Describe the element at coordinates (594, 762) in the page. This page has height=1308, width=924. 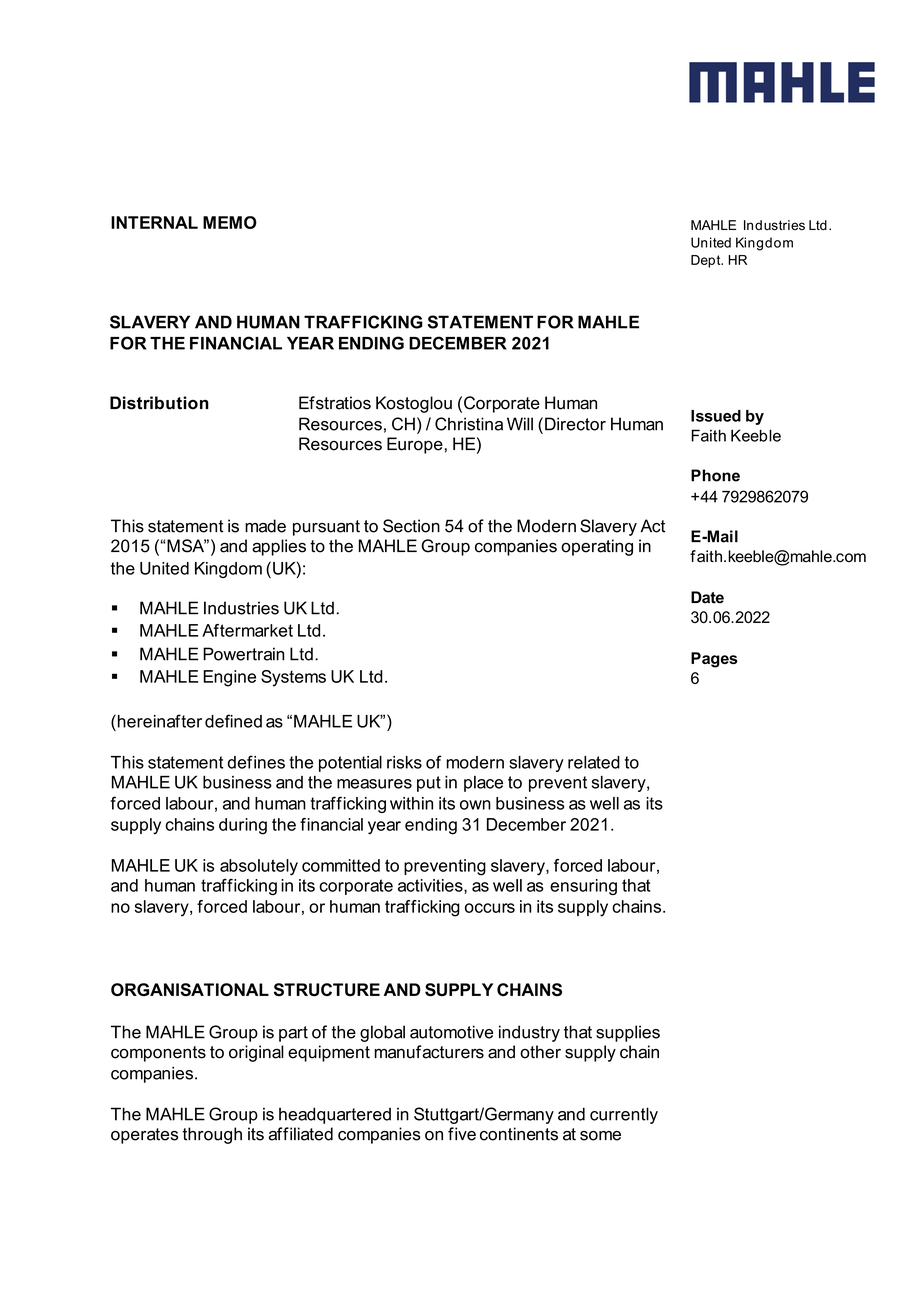
I see `related` at that location.
